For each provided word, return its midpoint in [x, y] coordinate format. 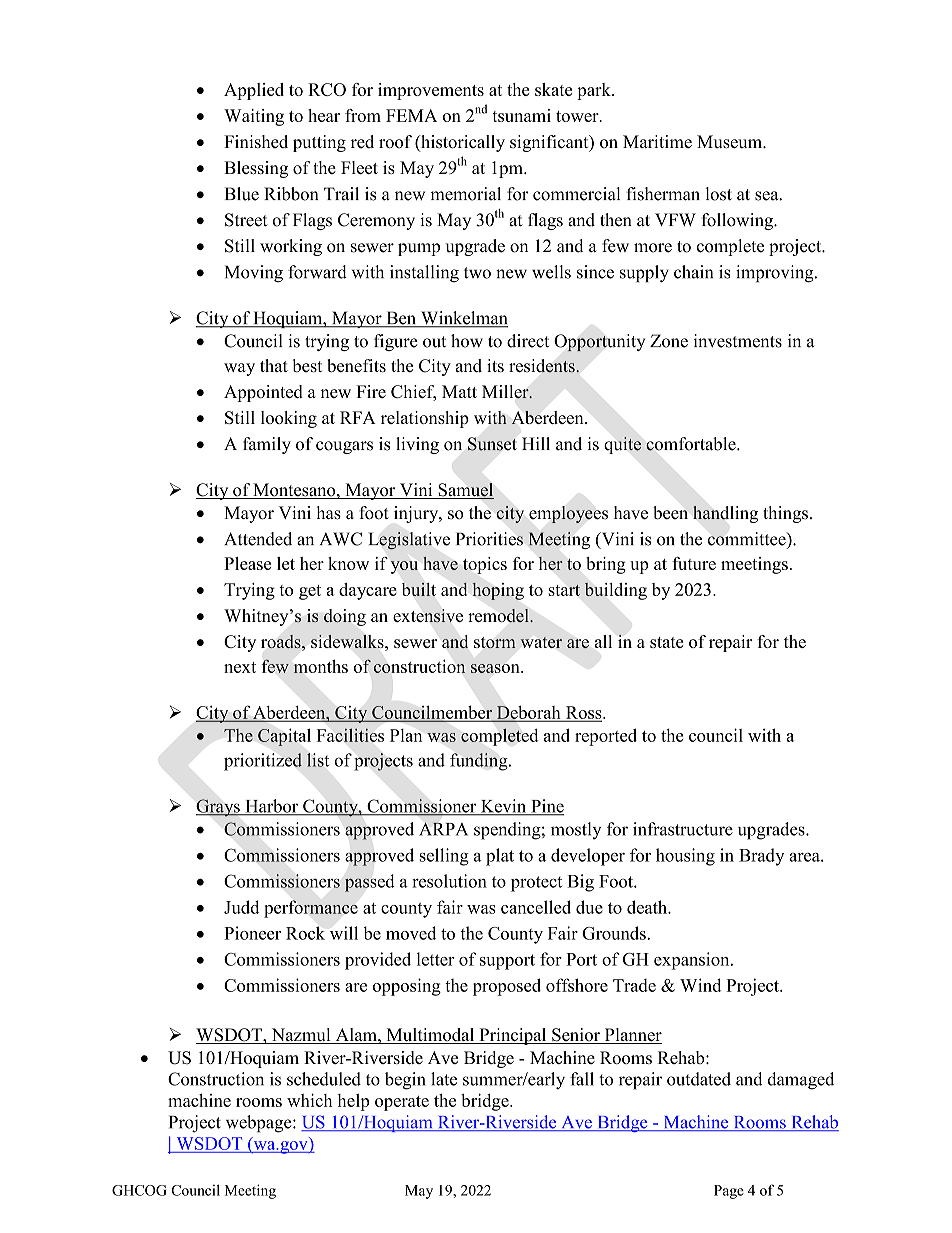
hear [324, 115]
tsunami [521, 115]
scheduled [324, 1079]
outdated [699, 1079]
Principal [513, 1036]
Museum [730, 142]
